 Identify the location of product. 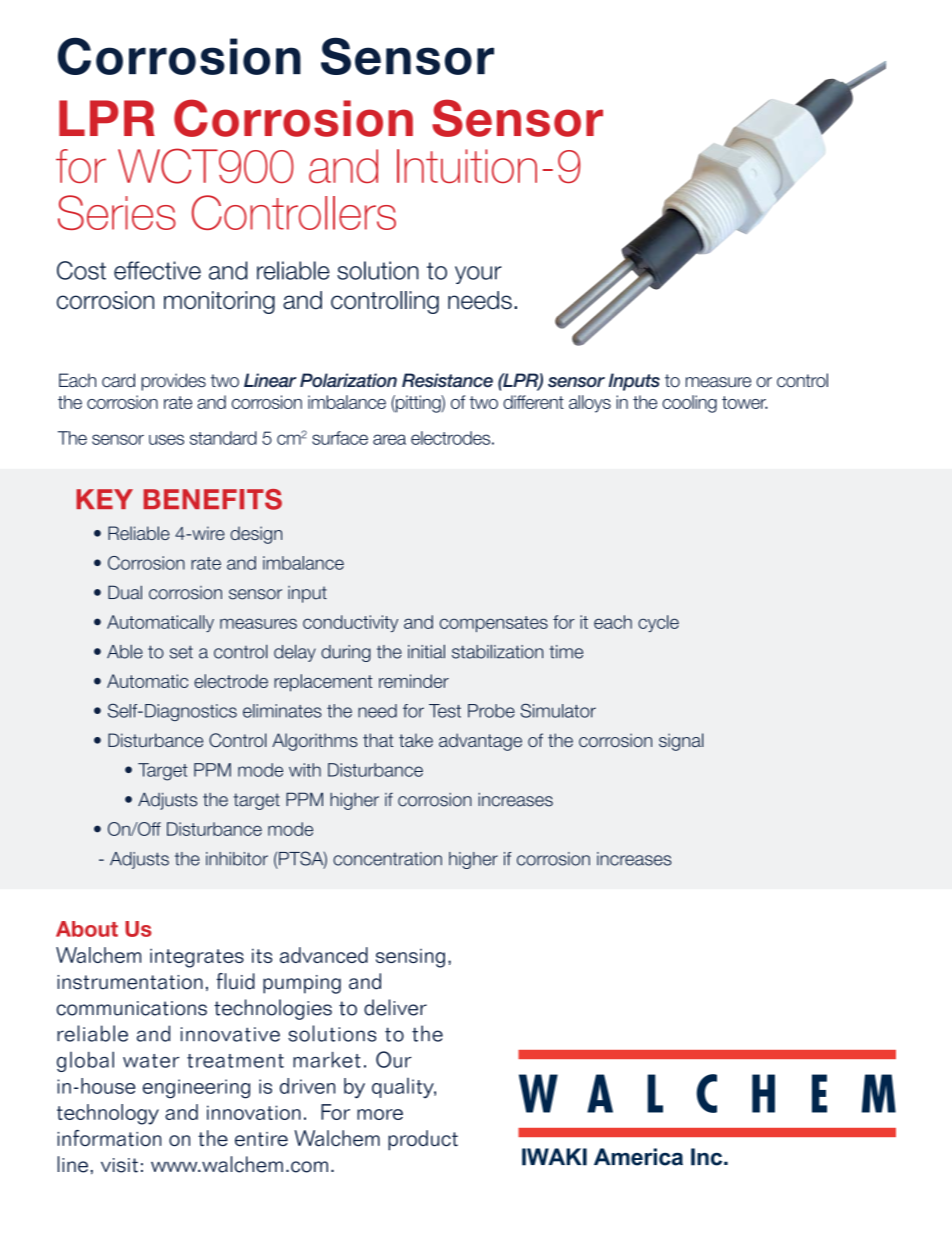
(423, 1140).
